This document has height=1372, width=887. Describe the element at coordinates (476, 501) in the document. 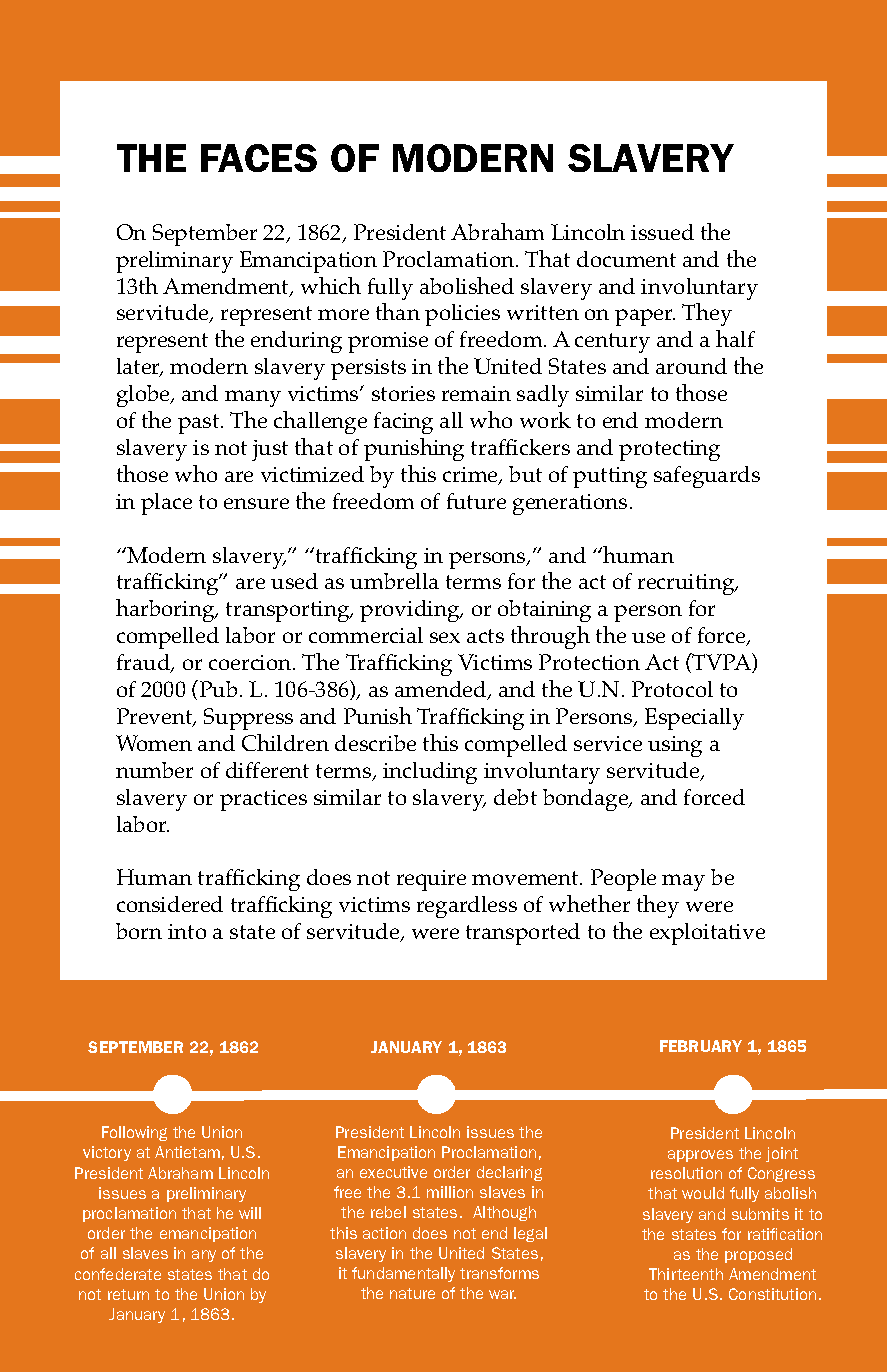

I see `future` at that location.
